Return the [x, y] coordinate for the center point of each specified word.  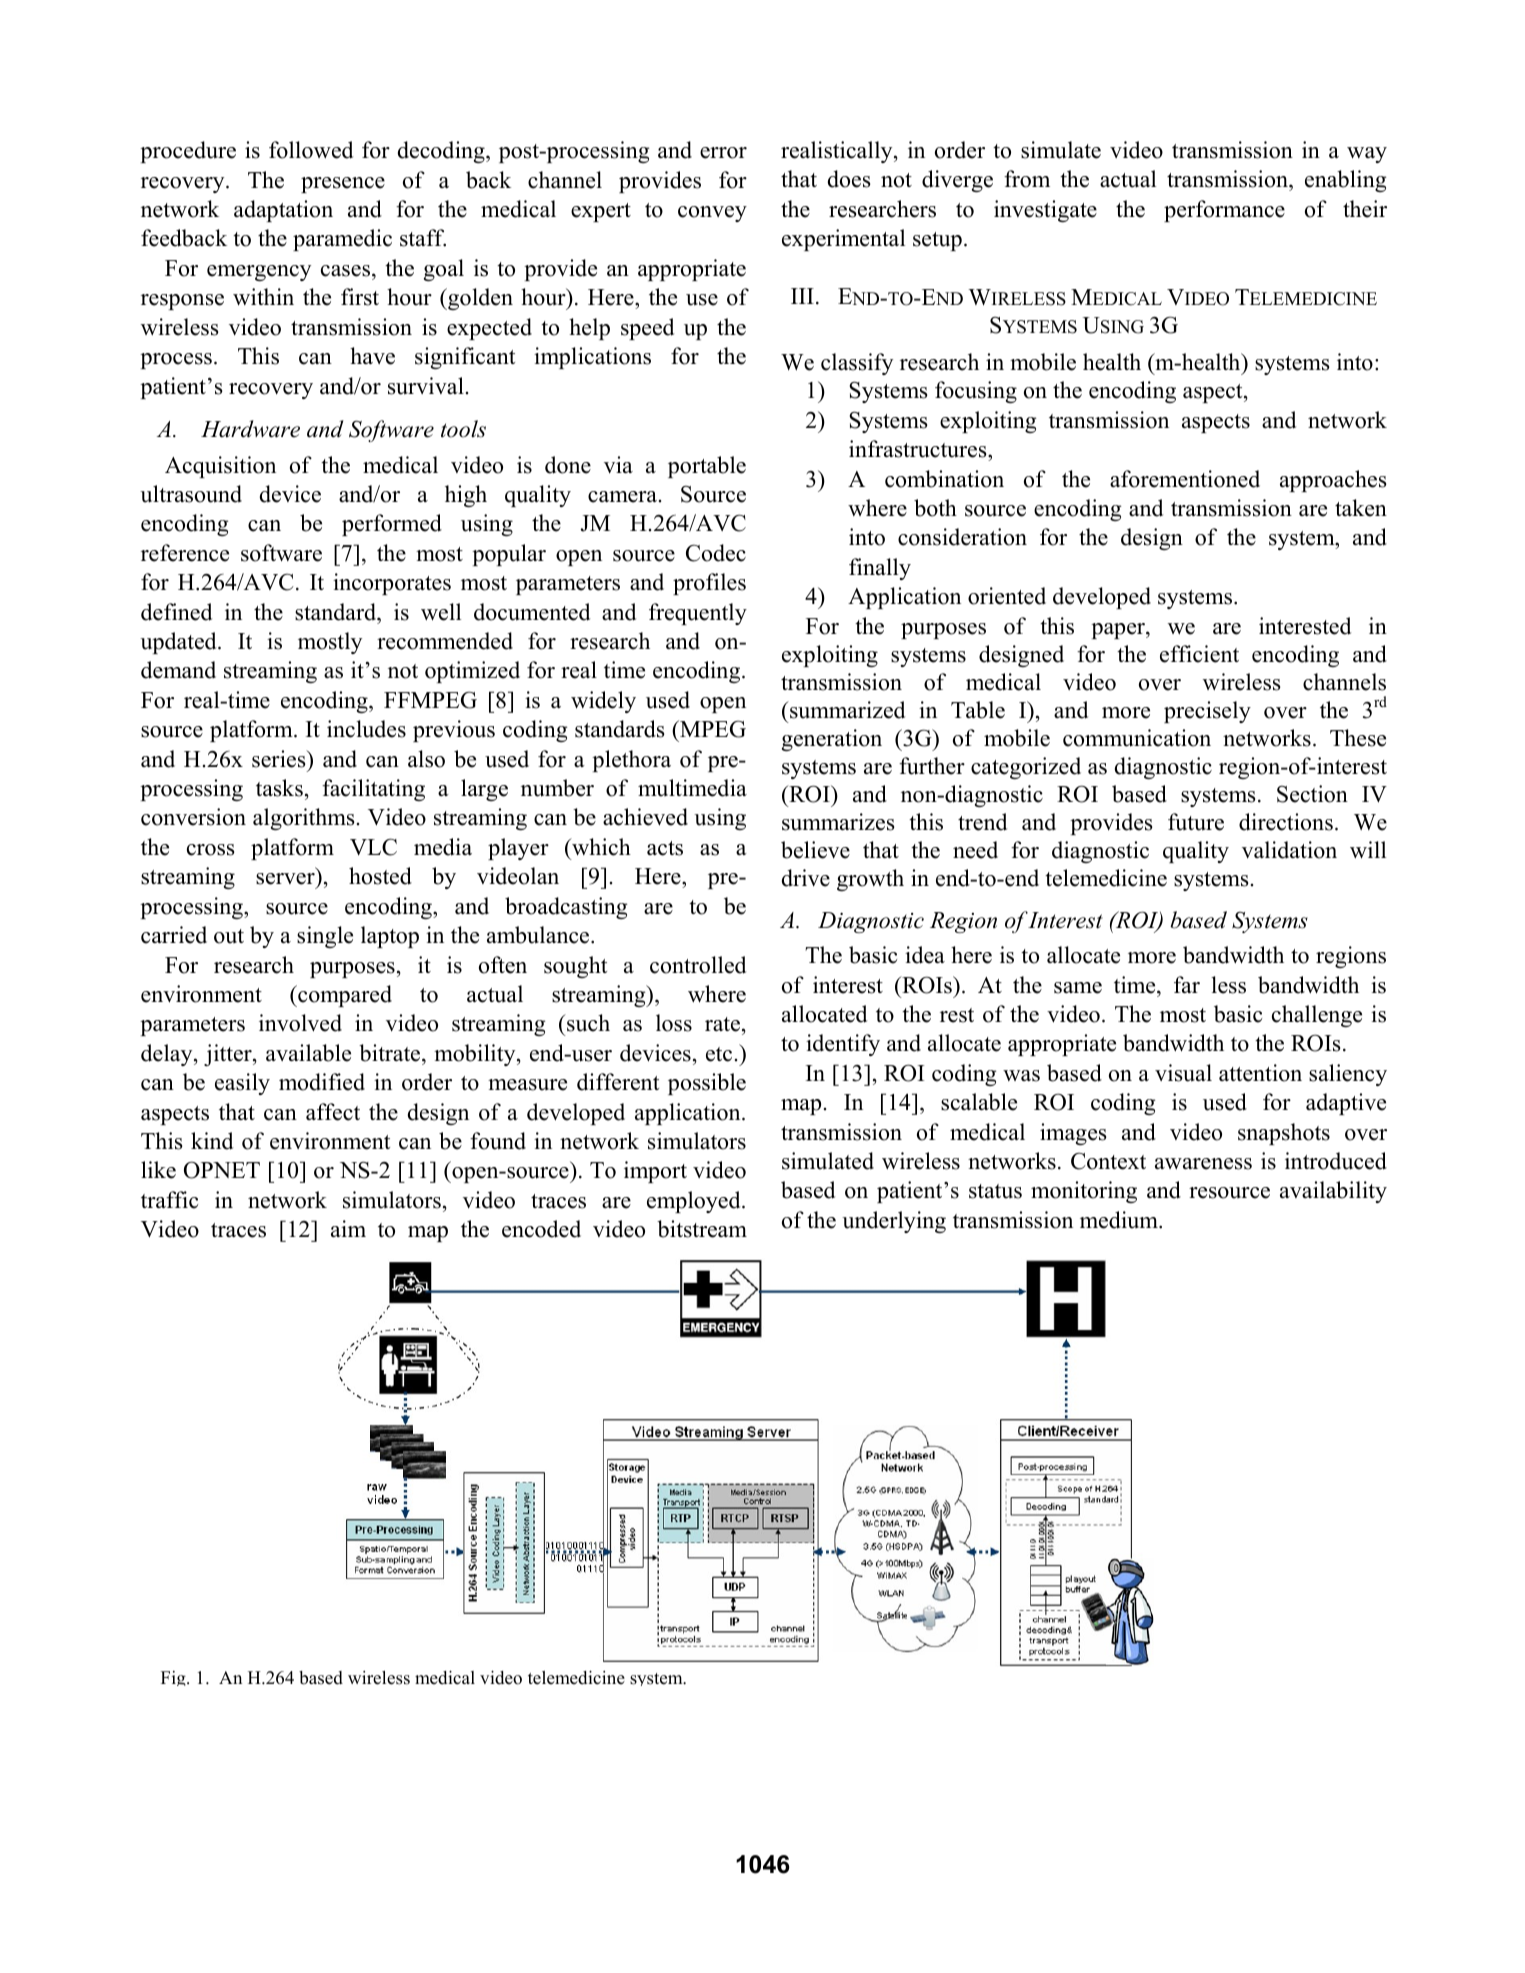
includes [366, 729]
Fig [174, 1678]
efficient [1199, 654]
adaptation [283, 211]
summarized [846, 710]
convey [712, 214]
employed [695, 1202]
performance [1224, 211]
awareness [1203, 1164]
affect [333, 1112]
